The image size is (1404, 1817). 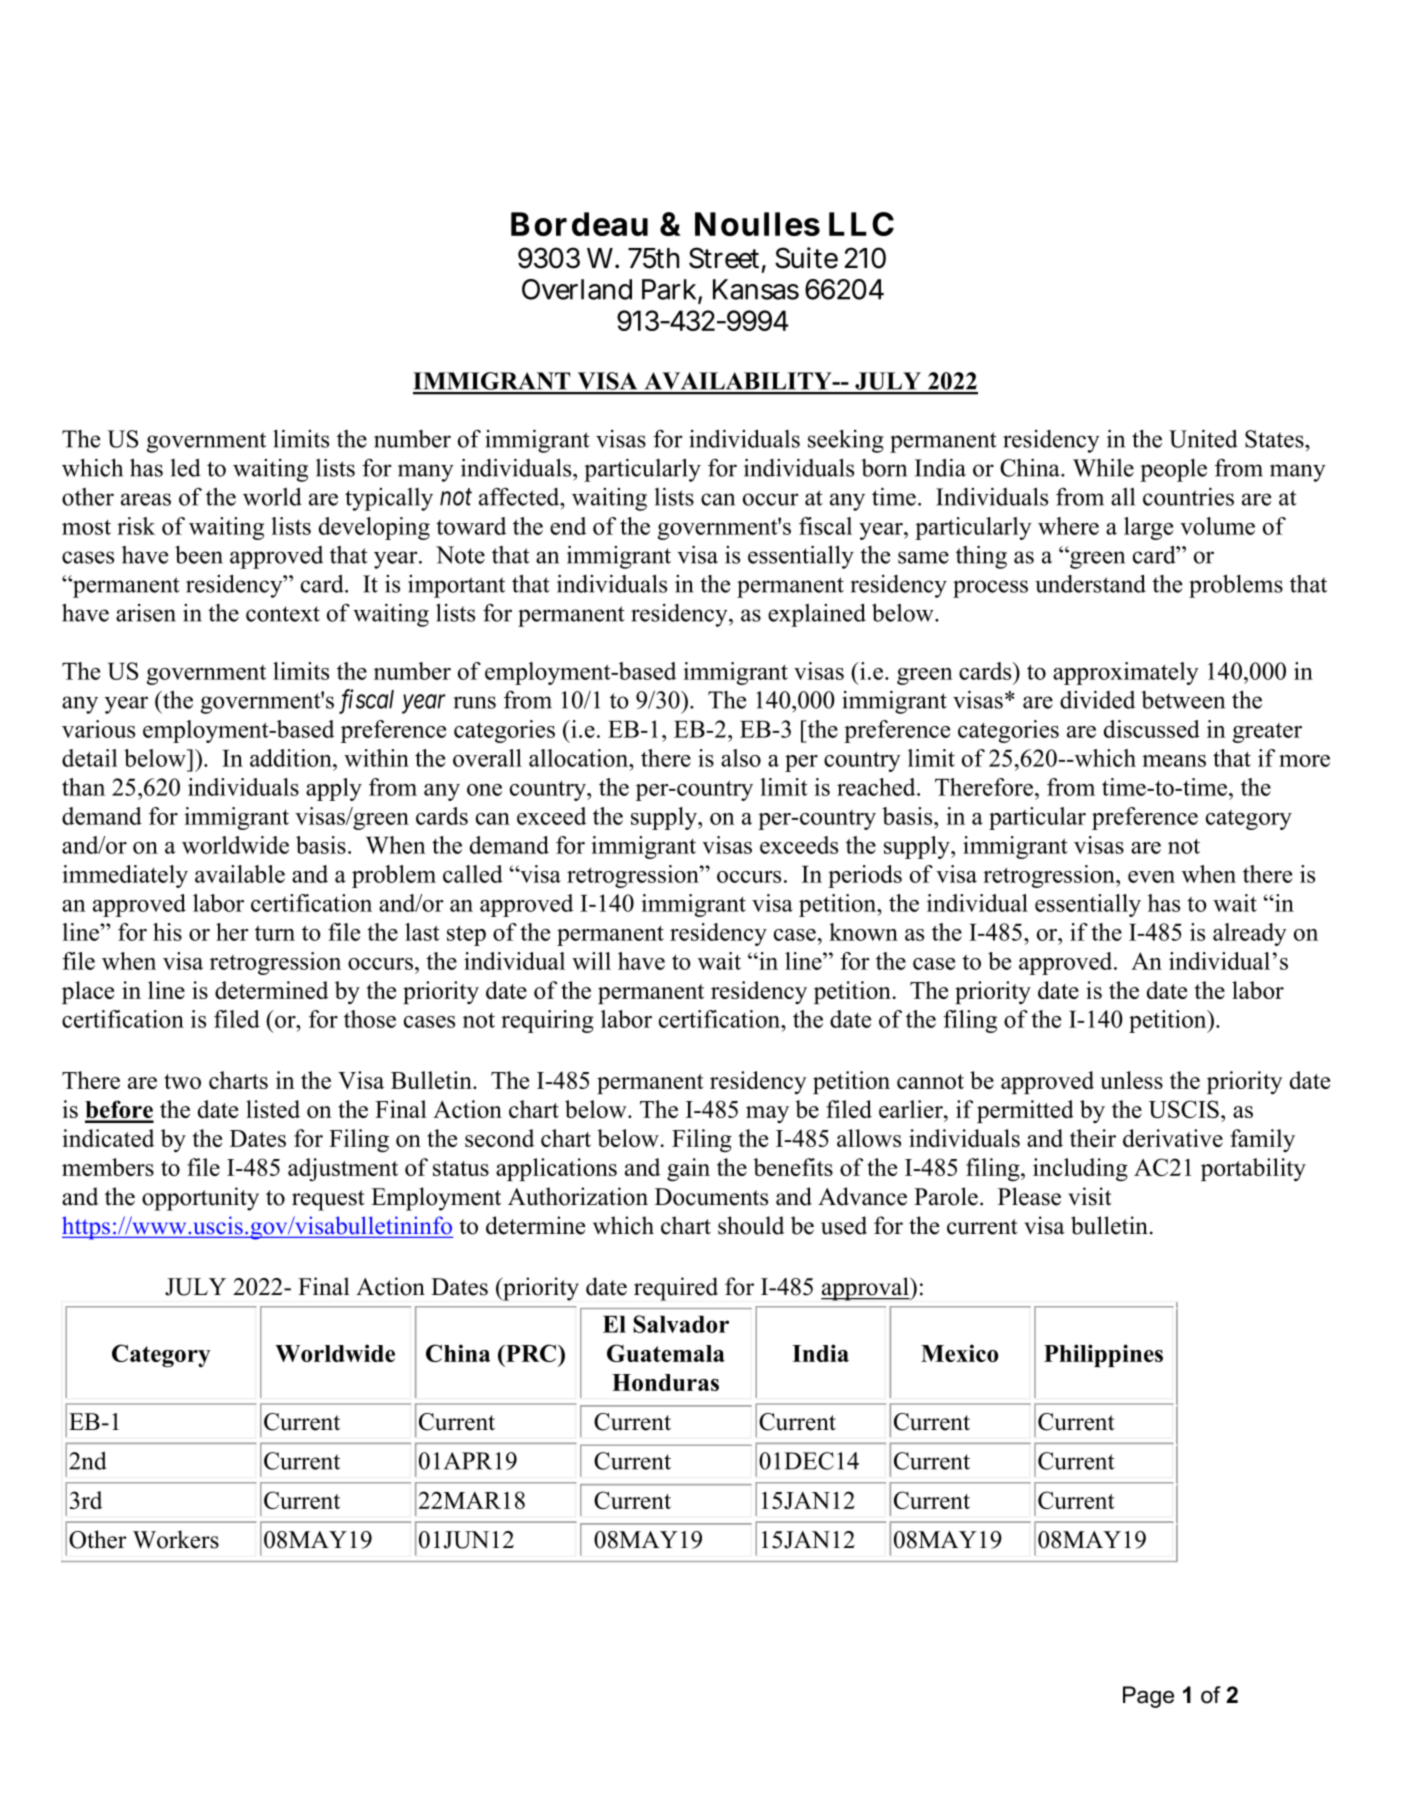 I want to click on Workers, so click(x=176, y=1539).
